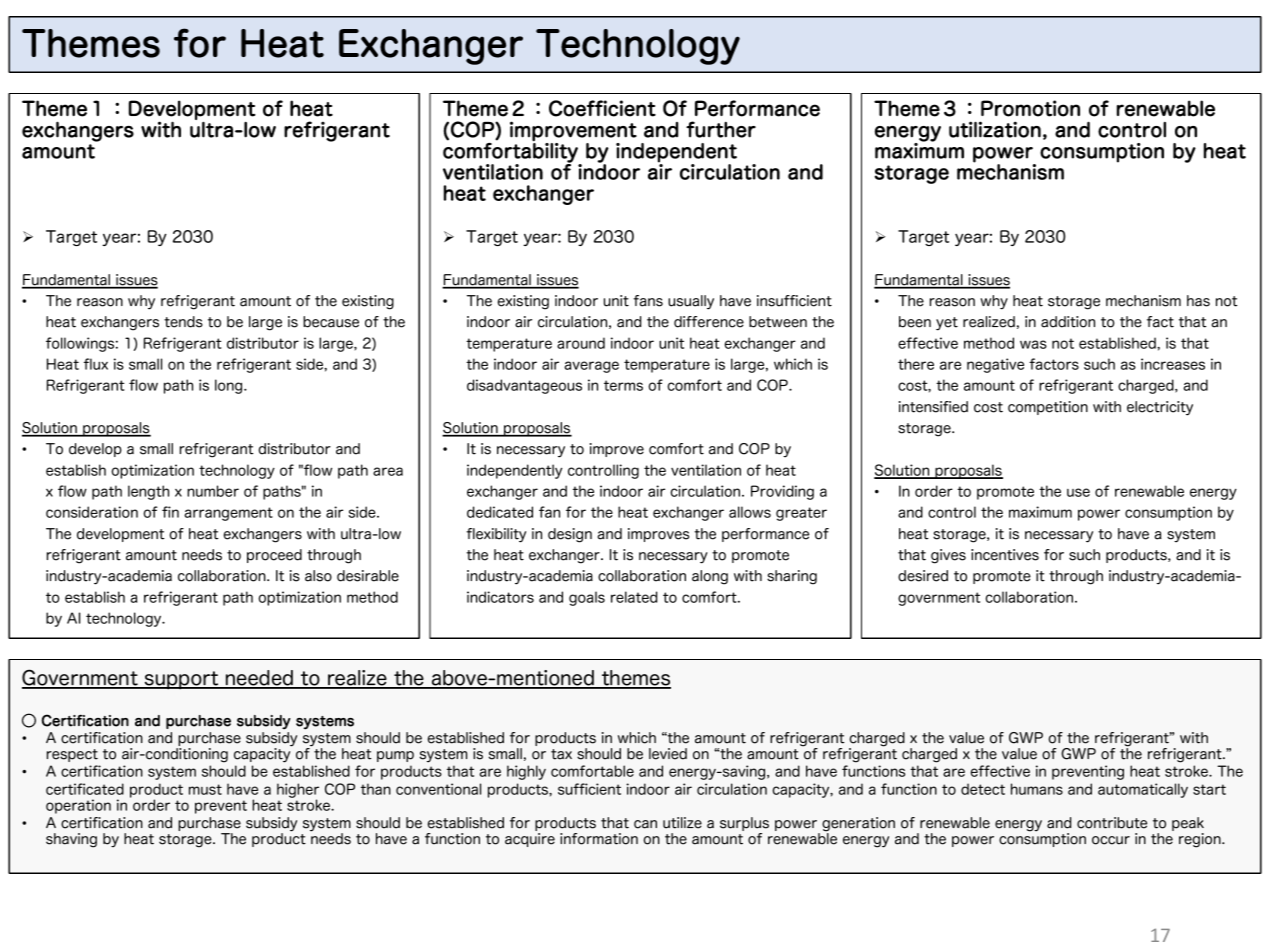  I want to click on utilization, so click(995, 129).
